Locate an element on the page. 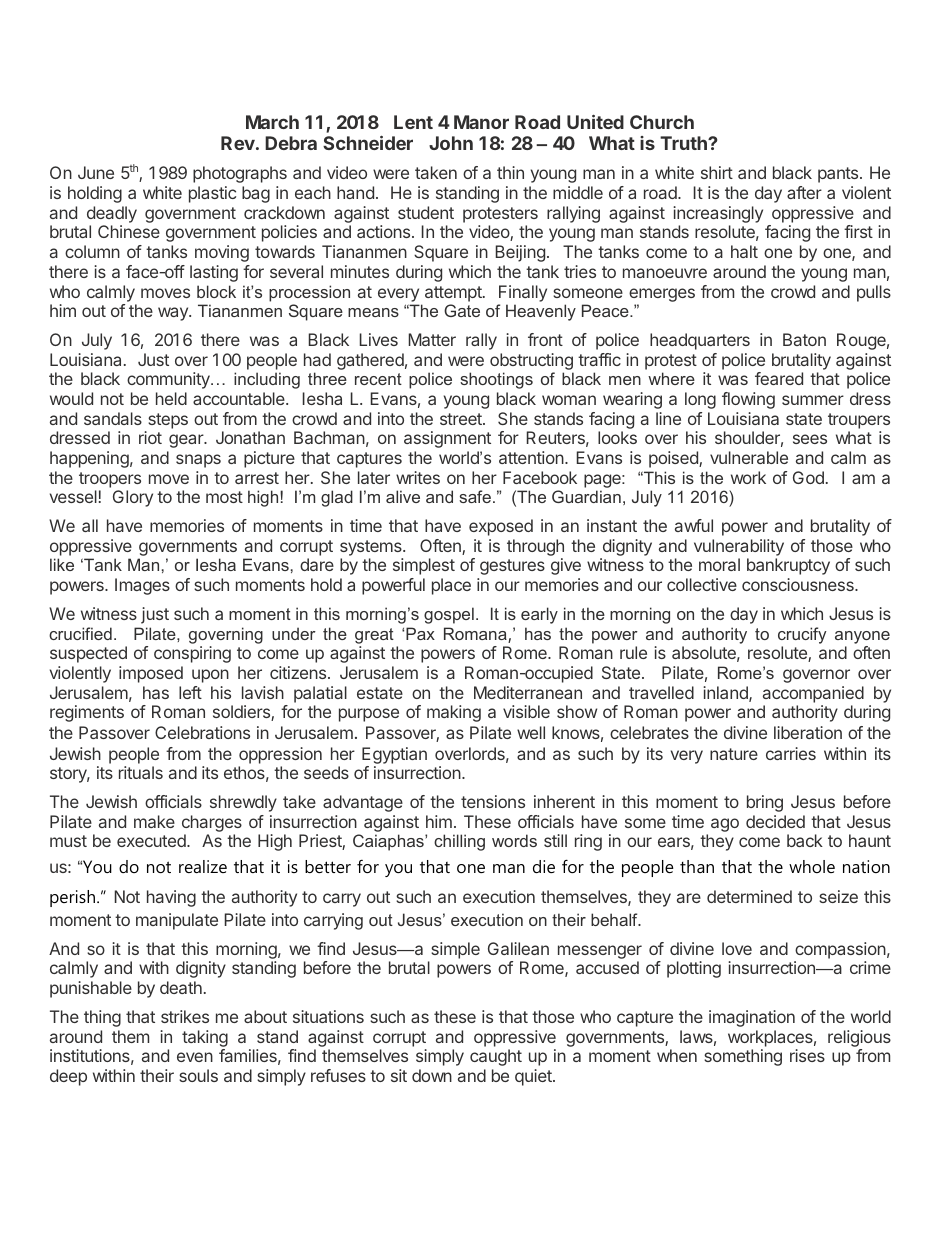 The height and width of the page is (1233, 952). consciousness is located at coordinates (799, 584).
